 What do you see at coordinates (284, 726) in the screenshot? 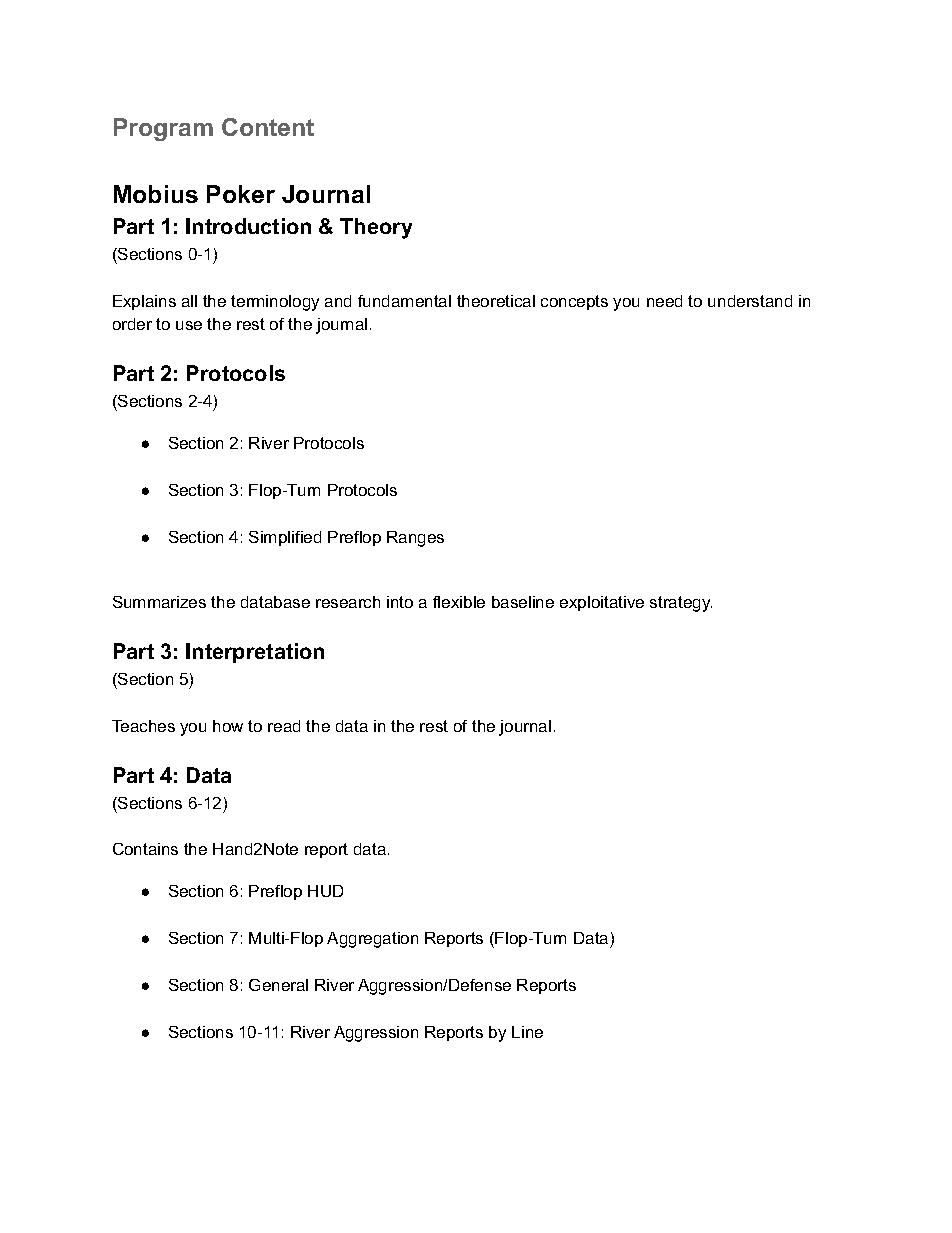
I see `read` at bounding box center [284, 726].
